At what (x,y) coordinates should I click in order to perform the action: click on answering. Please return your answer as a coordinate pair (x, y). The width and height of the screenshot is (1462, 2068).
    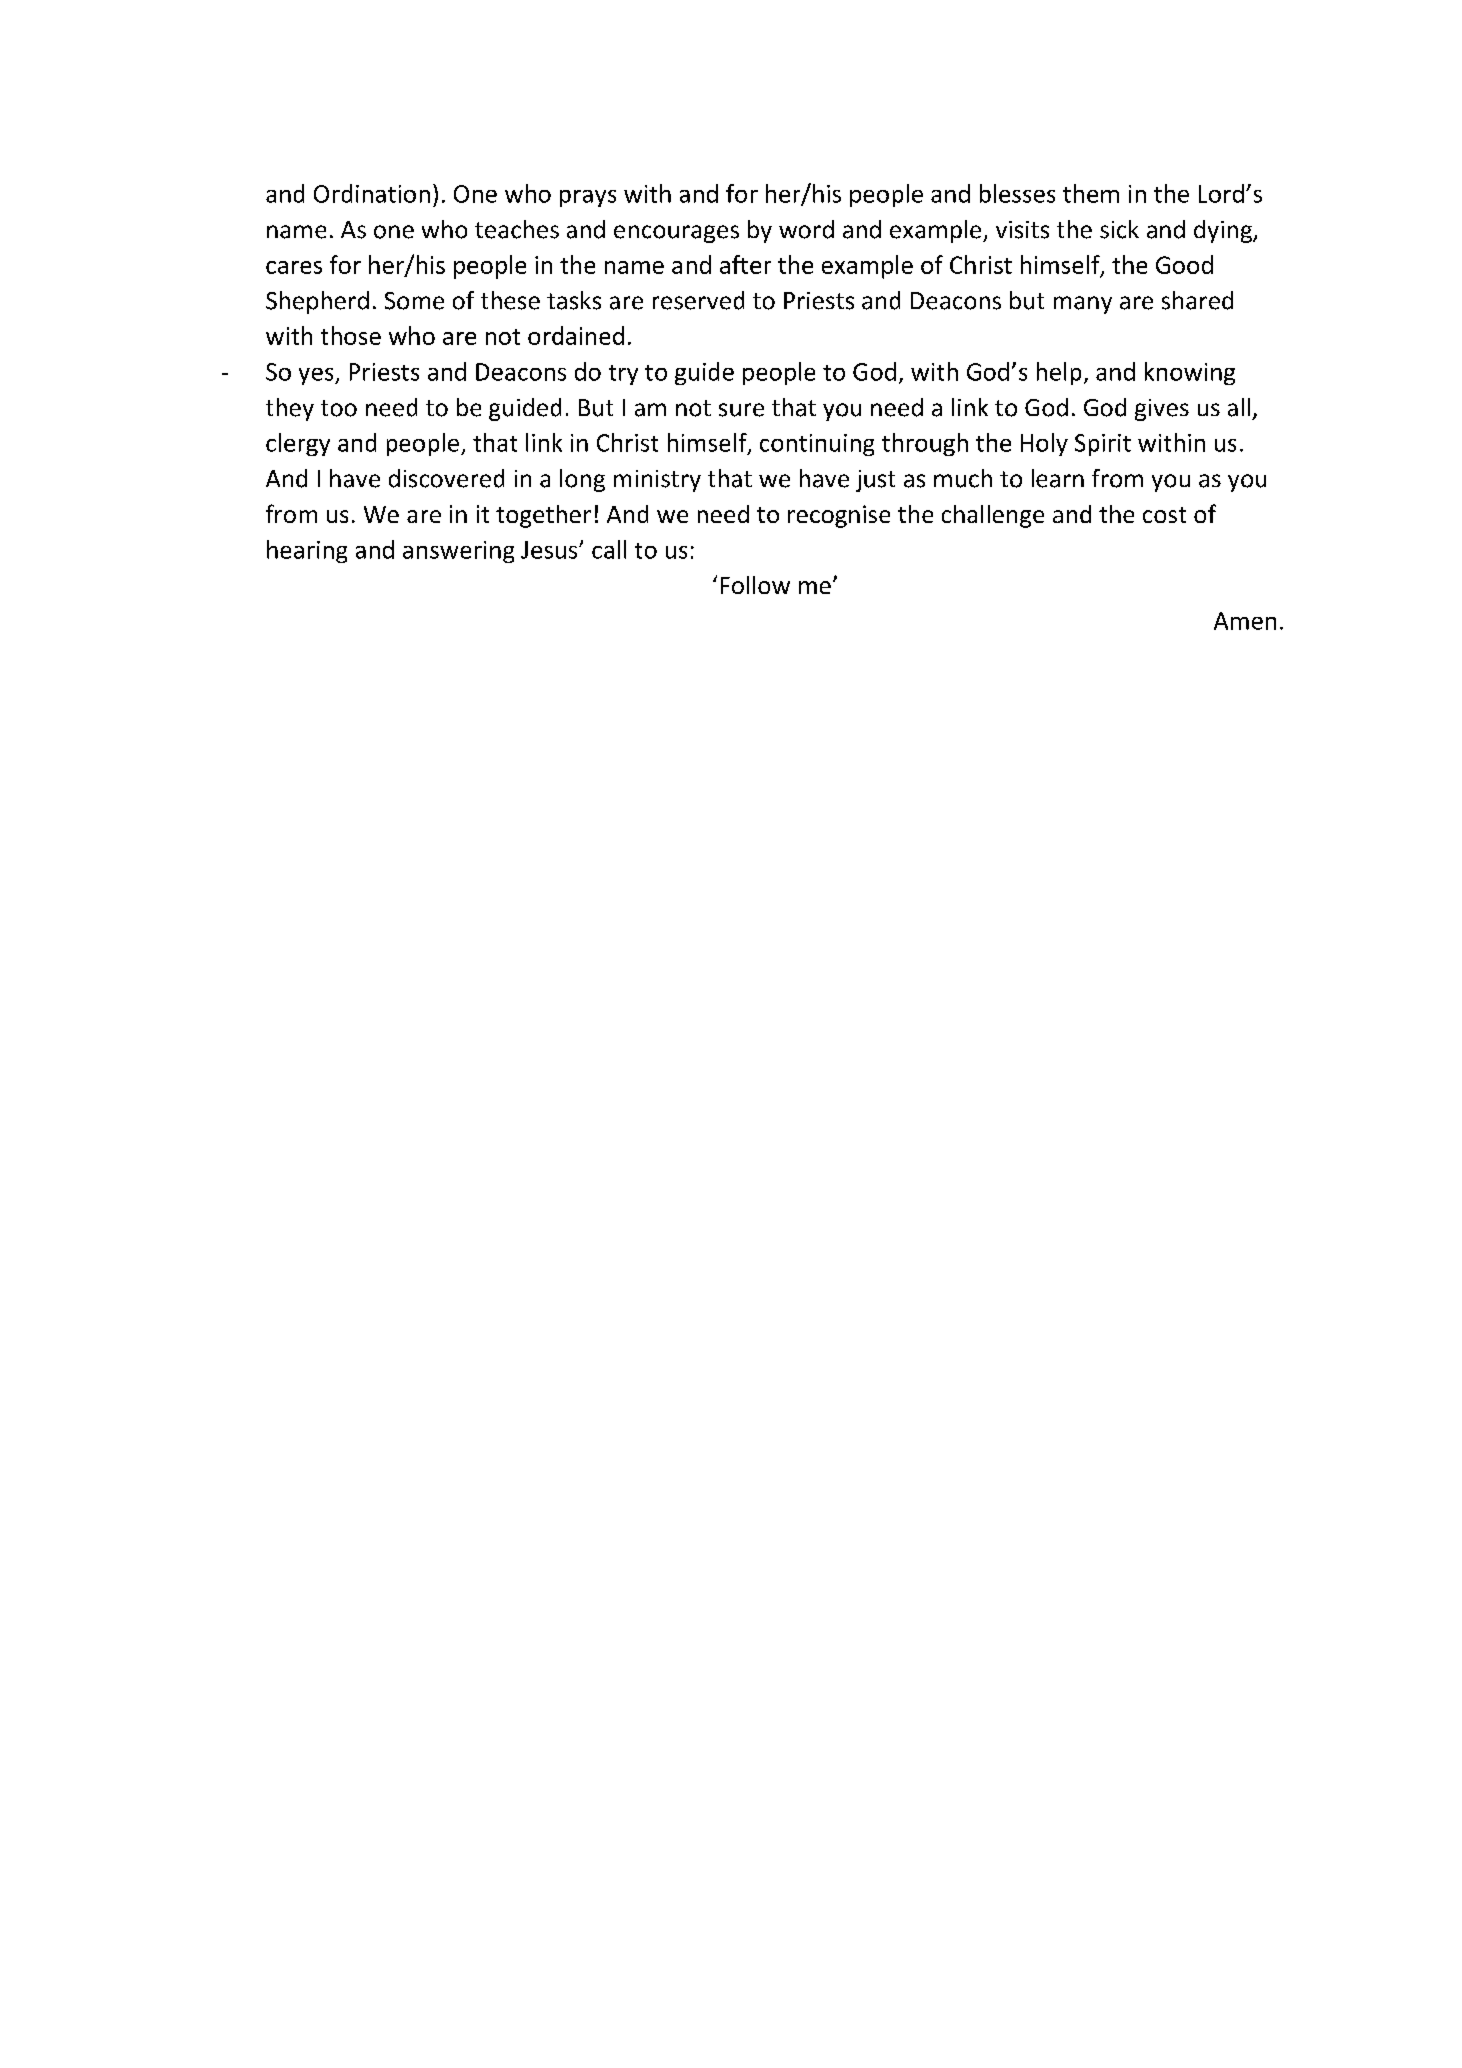
    Looking at the image, I should click on (458, 552).
